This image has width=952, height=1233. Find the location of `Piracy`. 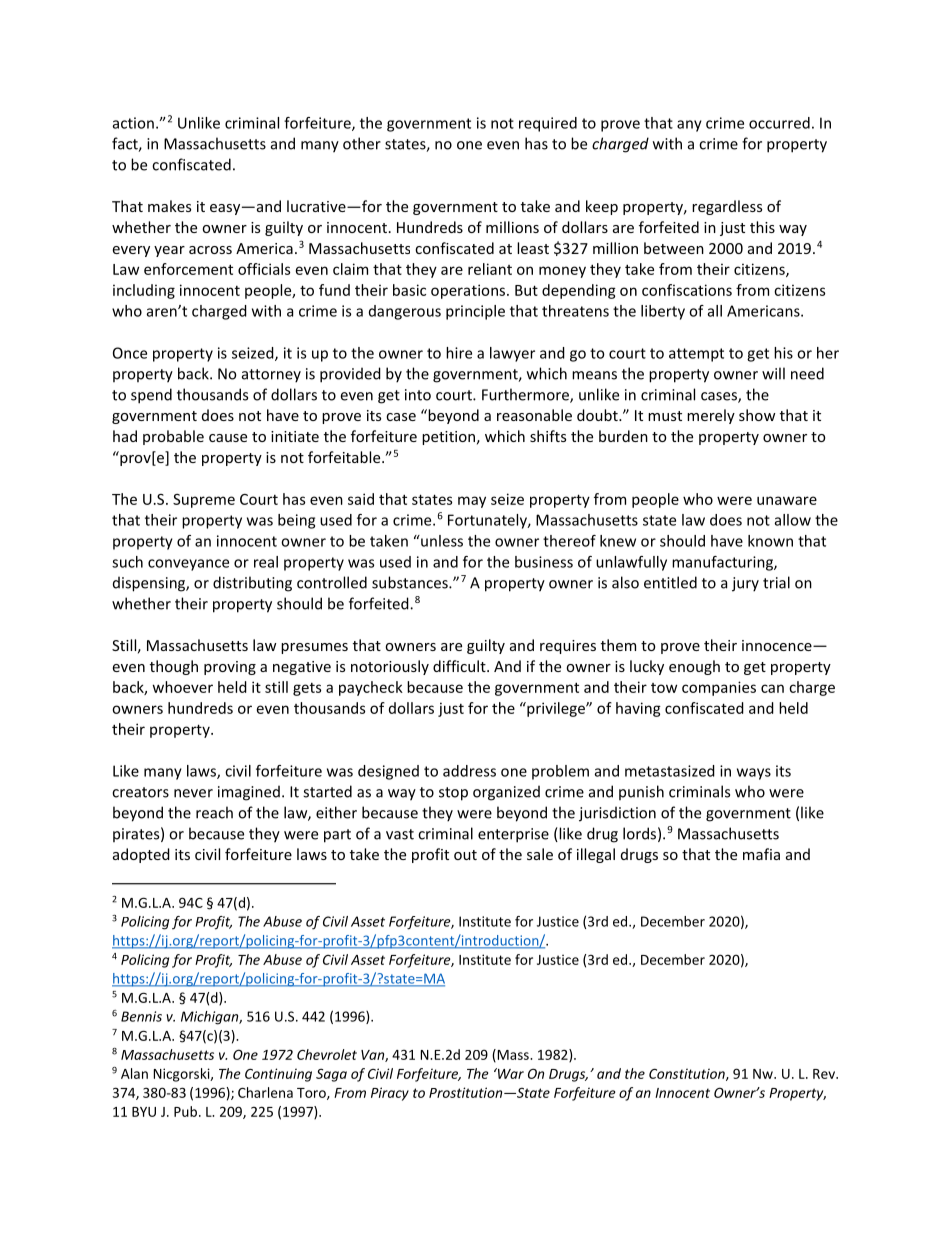

Piracy is located at coordinates (390, 1094).
